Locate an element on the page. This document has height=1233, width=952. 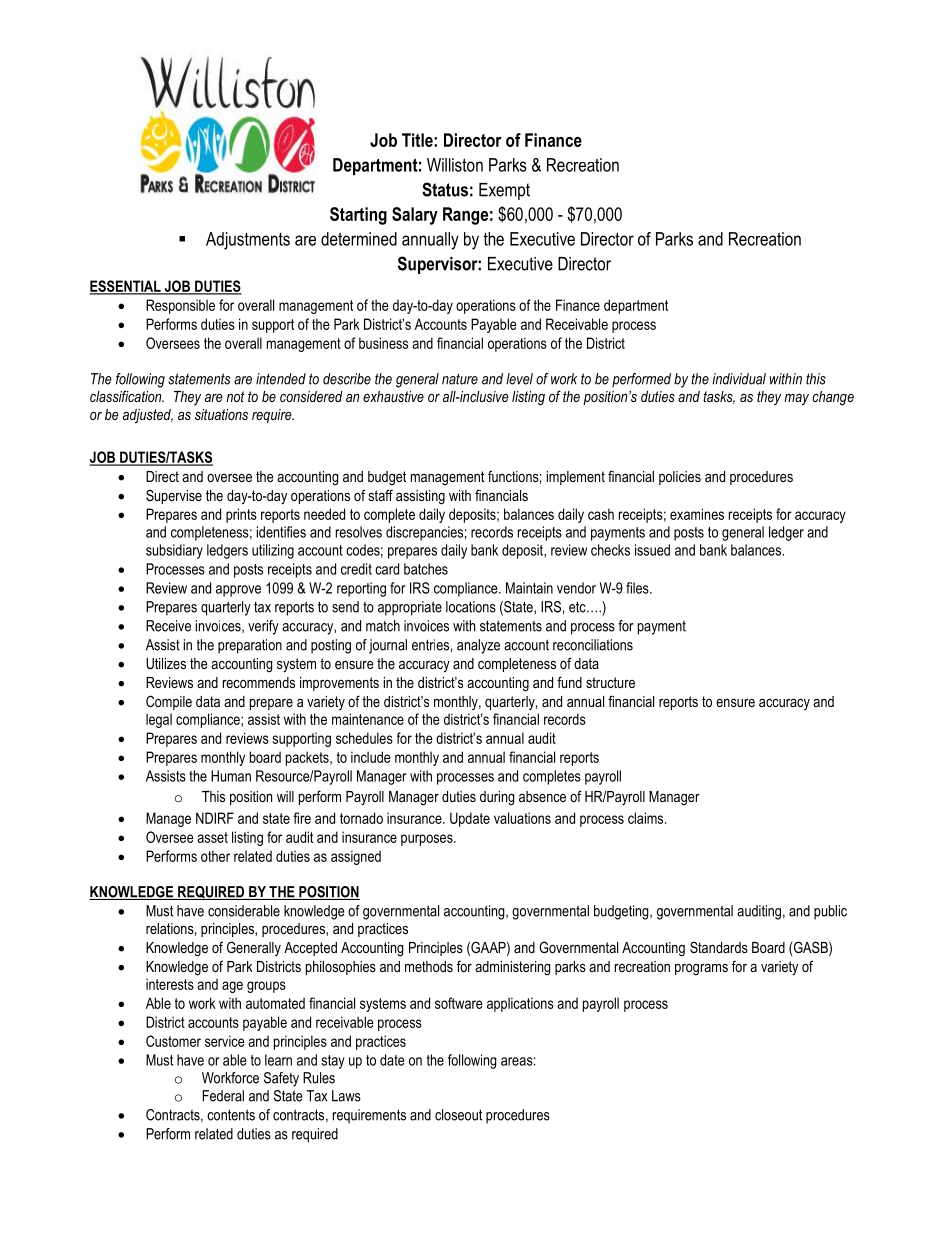
software is located at coordinates (459, 1003).
